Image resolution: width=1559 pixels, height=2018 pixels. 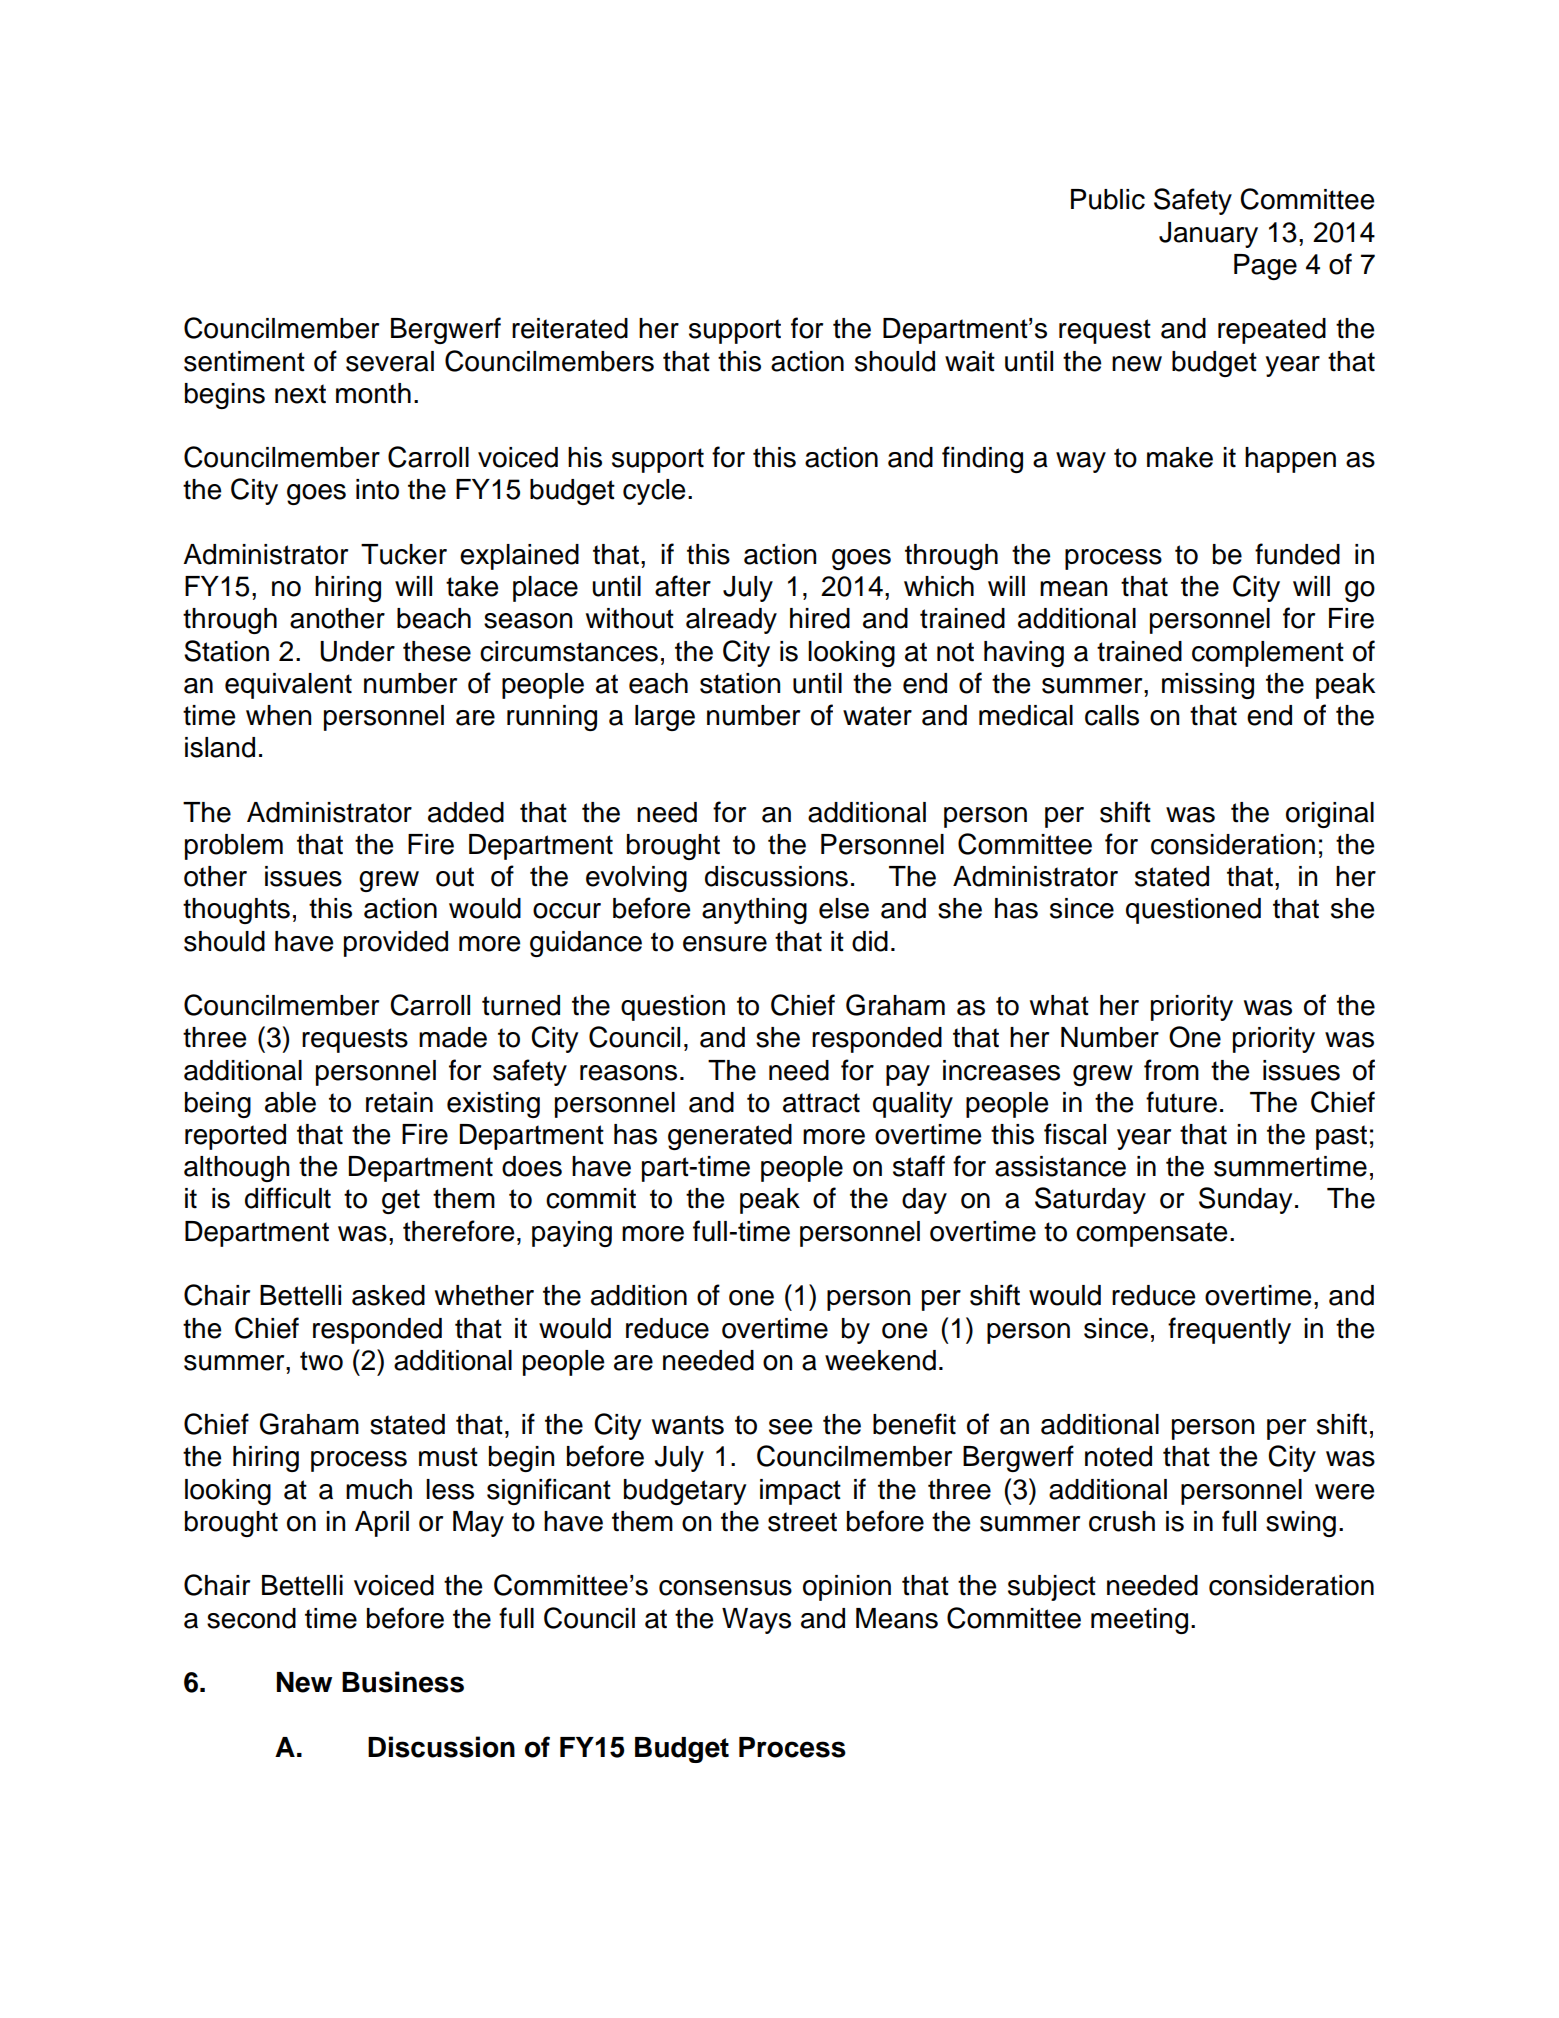 What do you see at coordinates (390, 361) in the image?
I see `several` at bounding box center [390, 361].
